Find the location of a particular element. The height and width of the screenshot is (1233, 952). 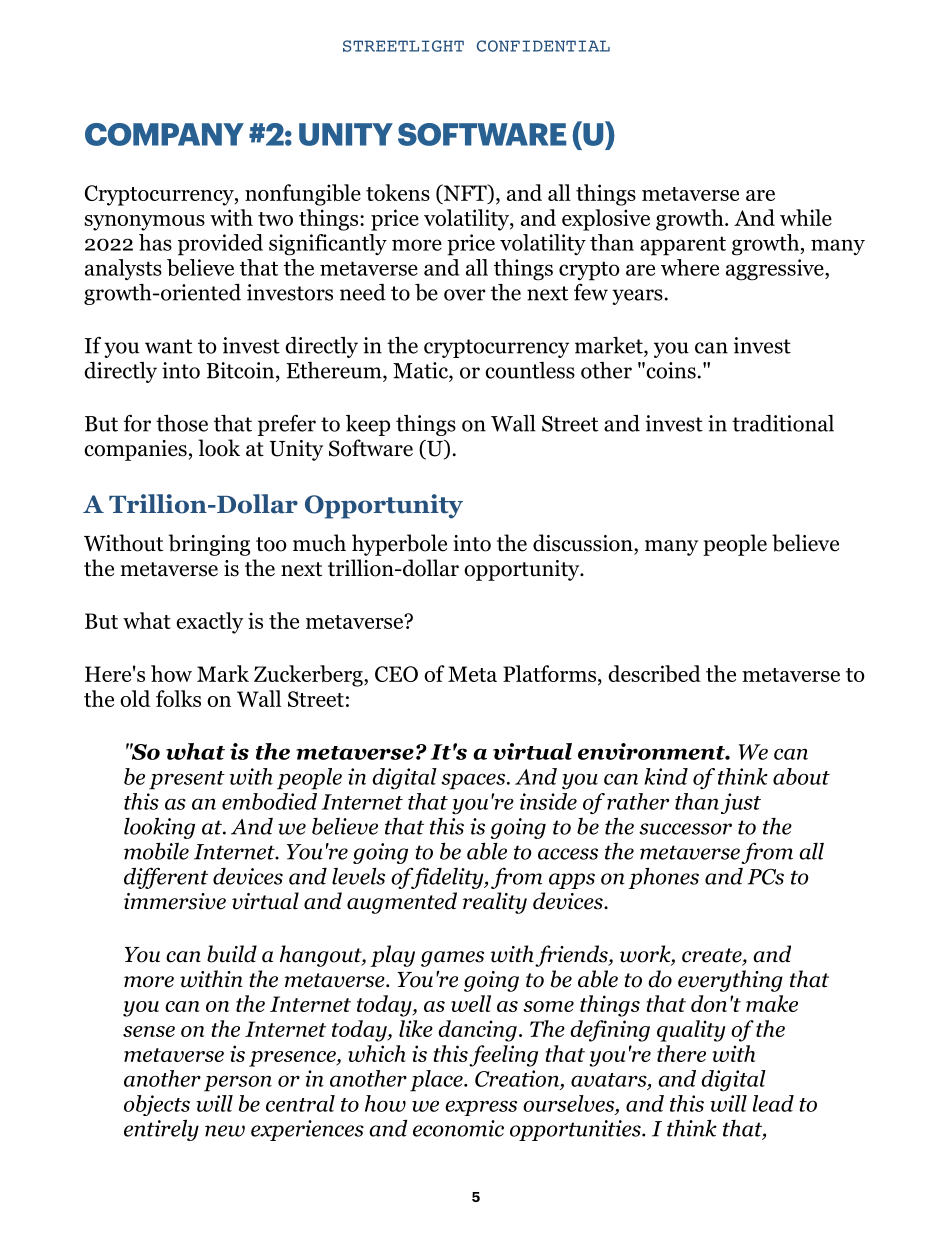

lead is located at coordinates (773, 1103).
